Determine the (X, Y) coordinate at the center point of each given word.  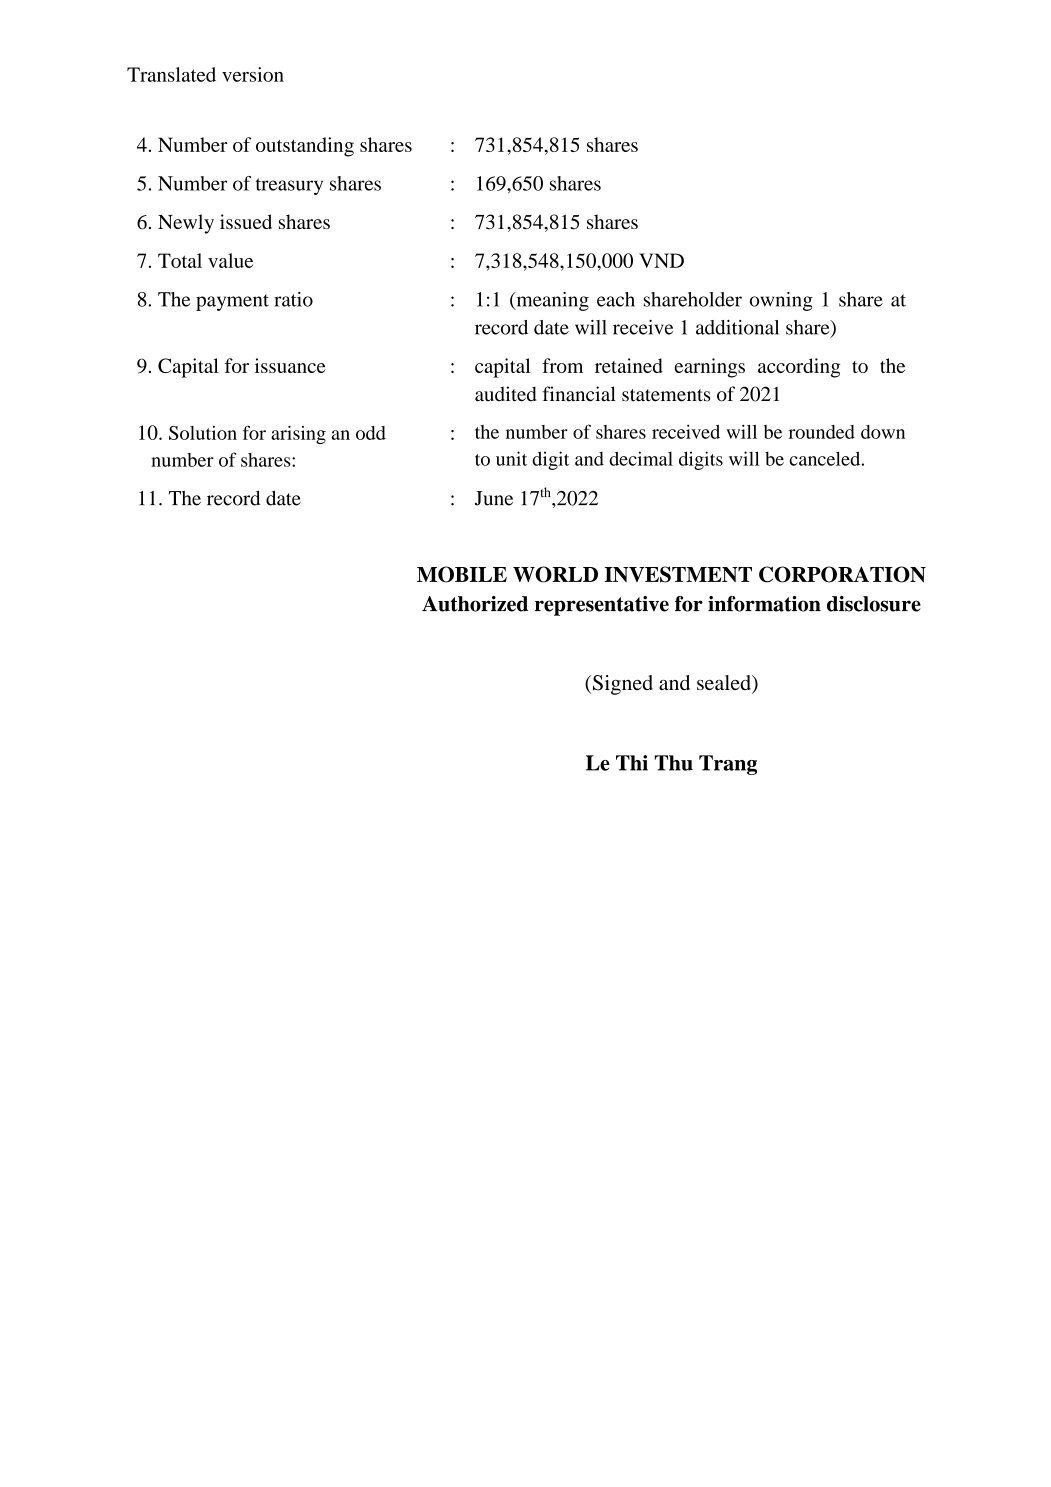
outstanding (305, 147)
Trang (728, 765)
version (253, 74)
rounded (822, 432)
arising (298, 435)
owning (781, 301)
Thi (632, 763)
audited (505, 394)
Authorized (475, 604)
